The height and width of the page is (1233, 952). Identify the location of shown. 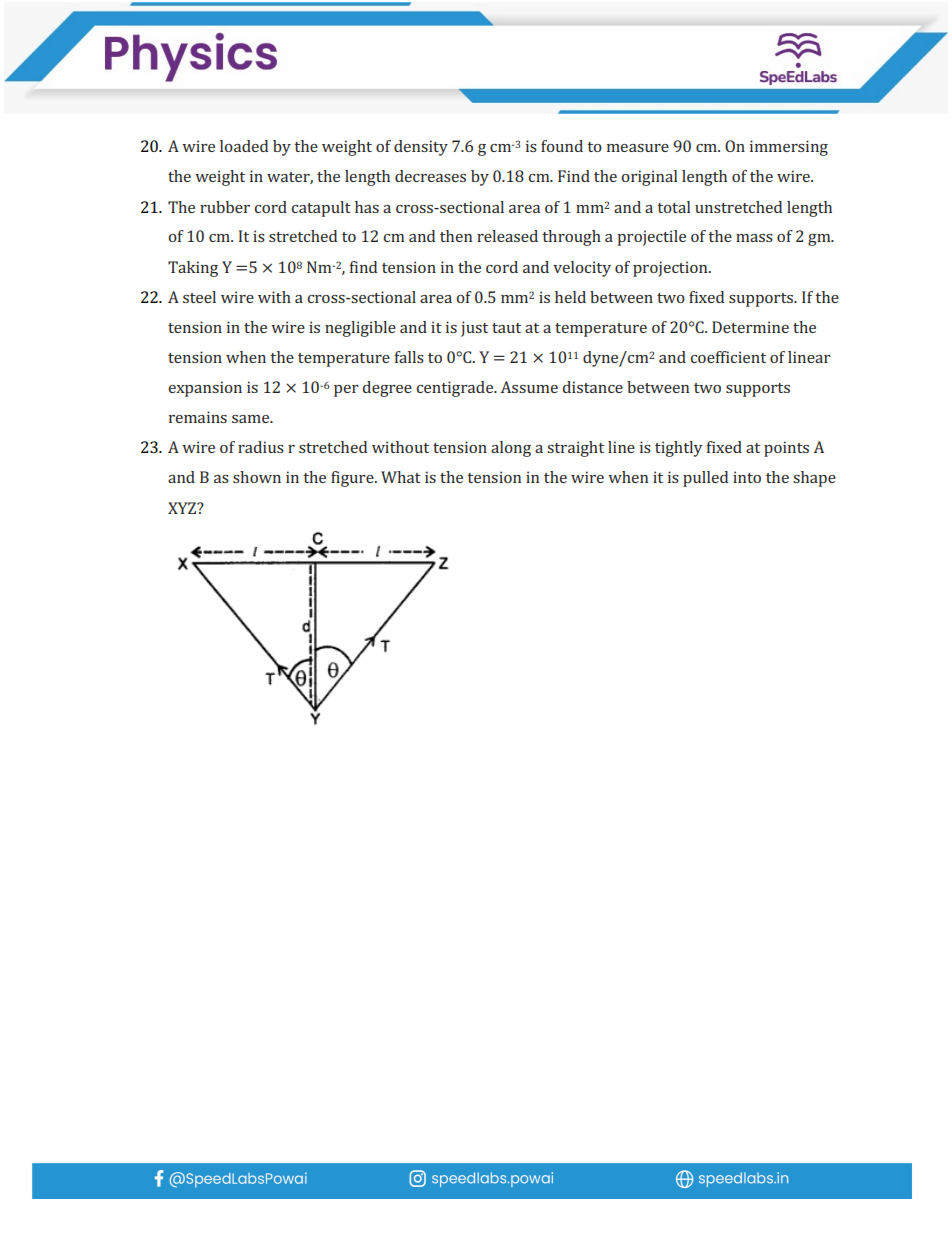
(257, 477).
